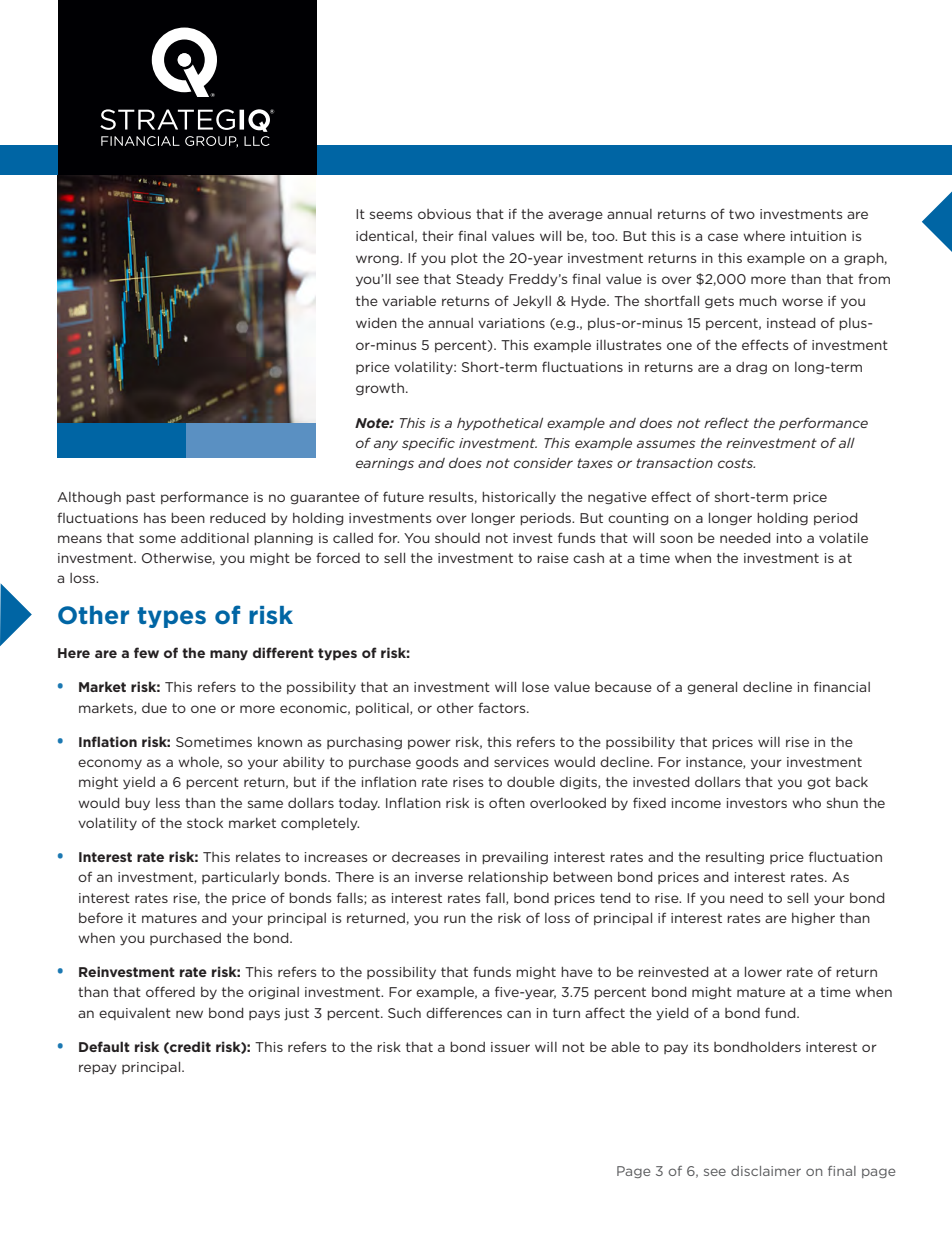  What do you see at coordinates (813, 919) in the screenshot?
I see `higher` at bounding box center [813, 919].
